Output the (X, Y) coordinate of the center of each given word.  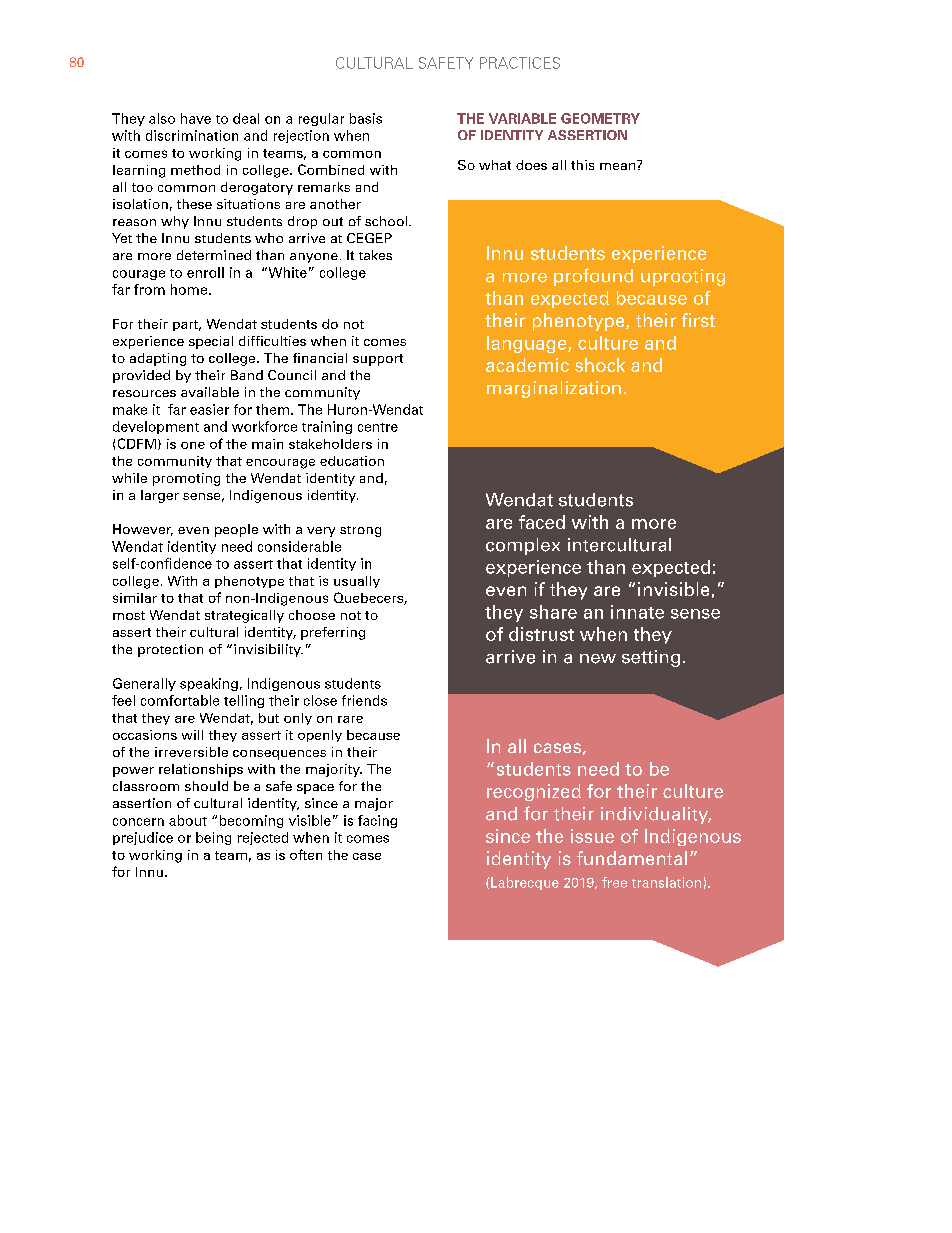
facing (377, 821)
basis (366, 118)
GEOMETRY (600, 118)
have (196, 118)
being (213, 838)
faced (542, 522)
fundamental (632, 858)
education (352, 461)
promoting (186, 479)
